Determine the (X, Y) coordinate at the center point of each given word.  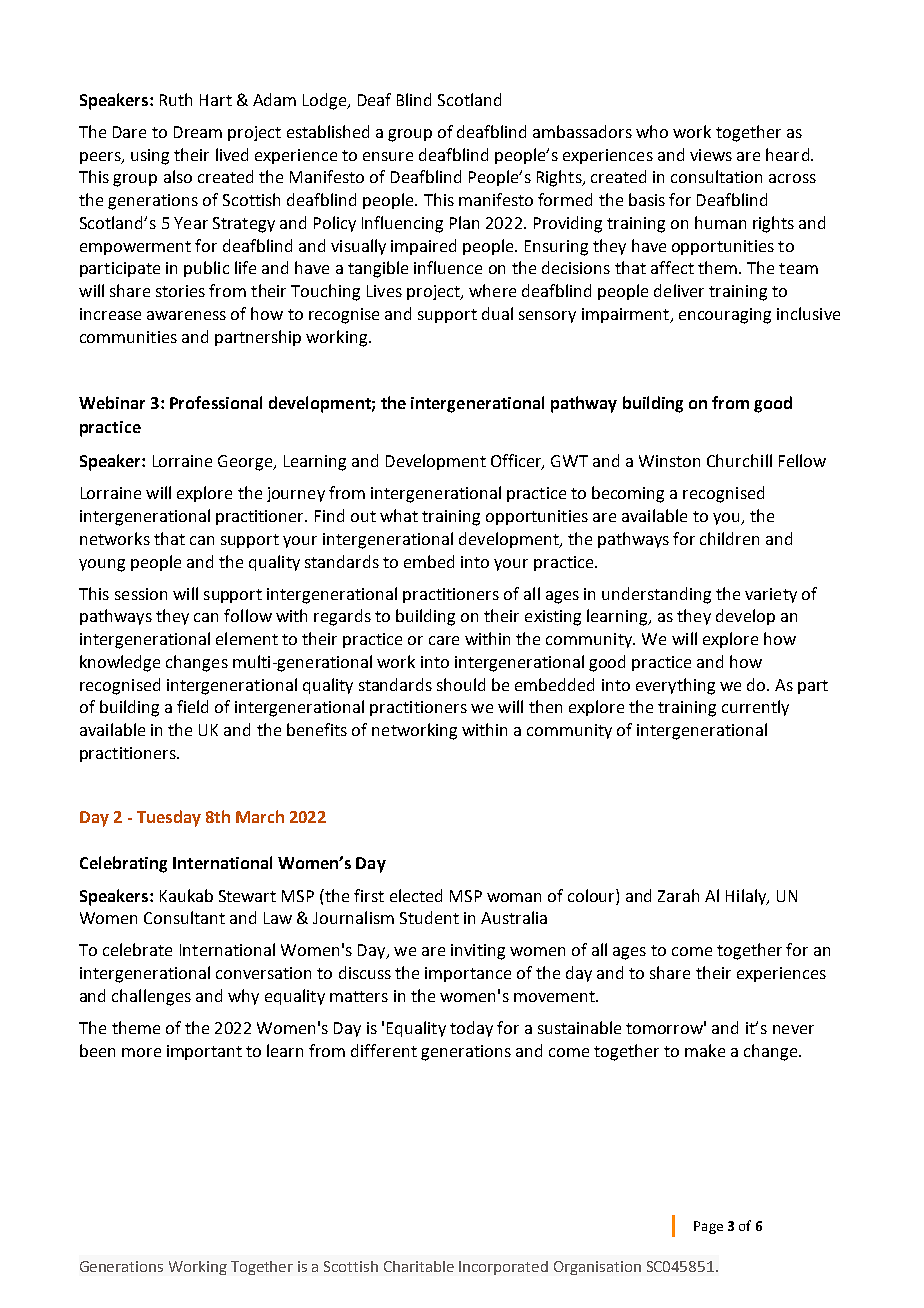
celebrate (137, 949)
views (711, 155)
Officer (517, 462)
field (192, 706)
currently (755, 708)
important (204, 1052)
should (461, 684)
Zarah (678, 895)
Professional (216, 402)
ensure (388, 156)
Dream (198, 132)
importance (468, 974)
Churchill (739, 460)
